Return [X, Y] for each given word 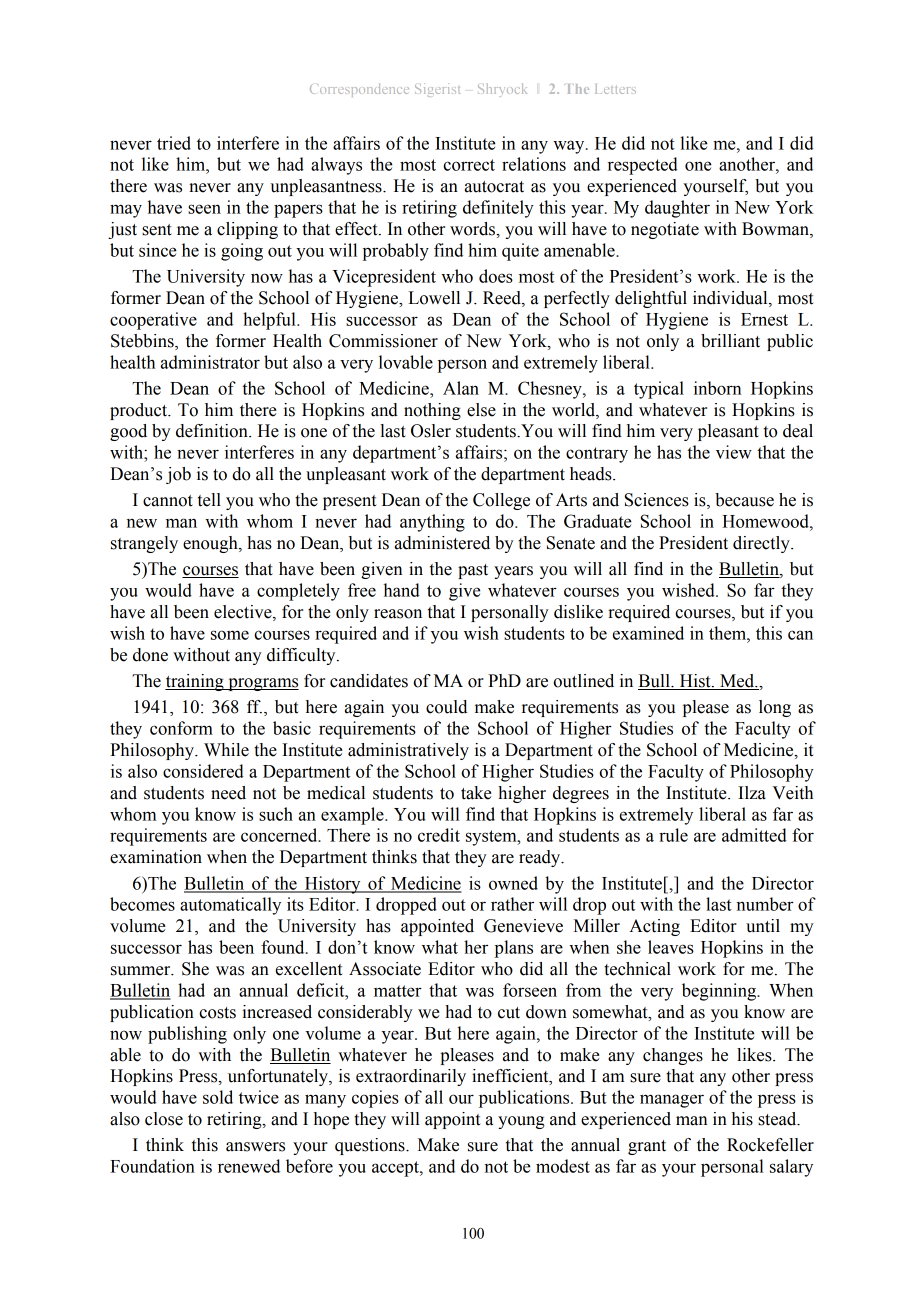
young [521, 1122]
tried [174, 143]
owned [513, 883]
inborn [717, 388]
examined [648, 633]
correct [469, 165]
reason [398, 614]
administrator [210, 362]
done [150, 655]
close [164, 1119]
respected [643, 166]
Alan [461, 388]
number [765, 904]
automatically [230, 906]
